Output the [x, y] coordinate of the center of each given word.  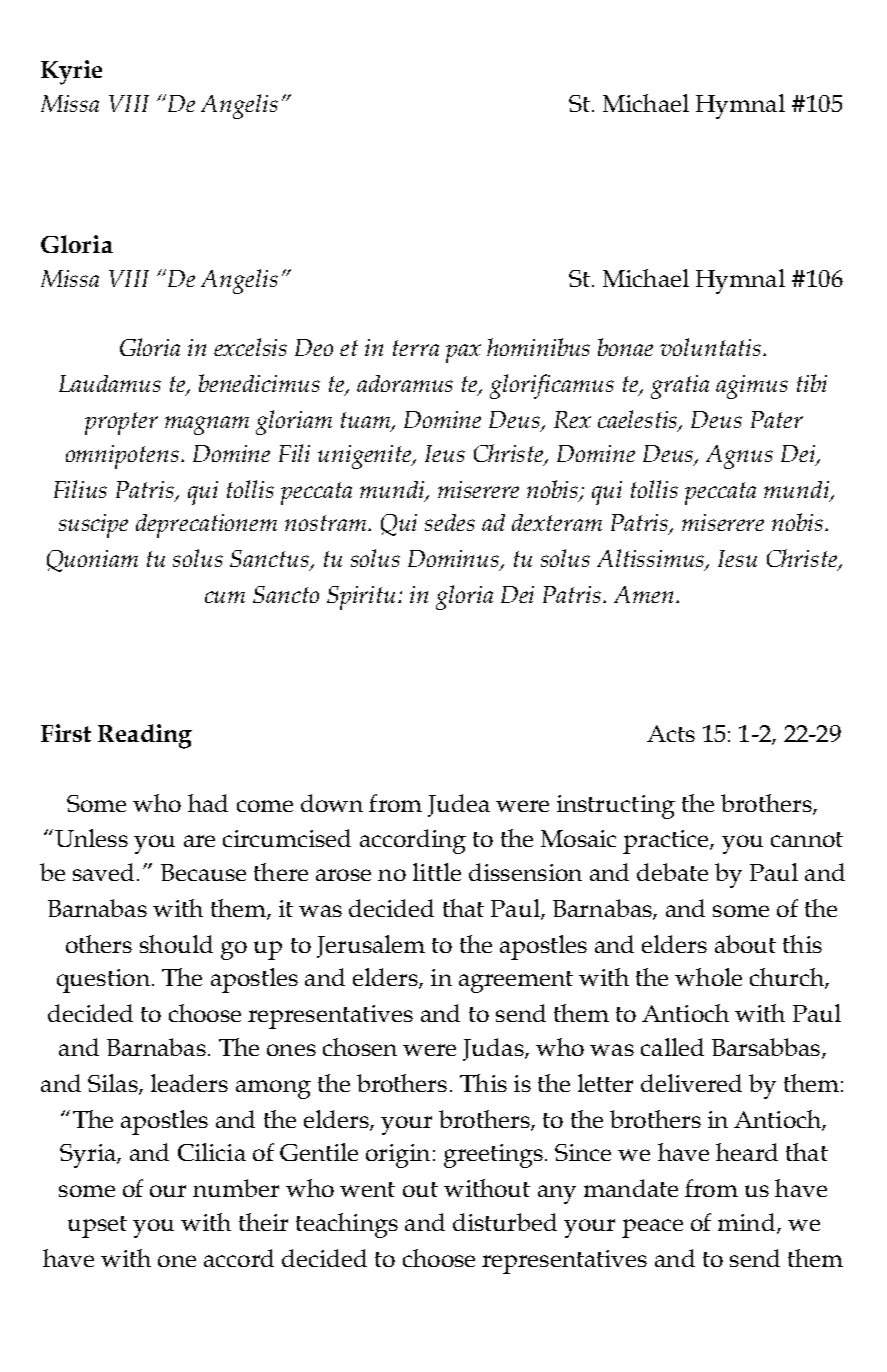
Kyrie [71, 72]
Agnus [739, 457]
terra [416, 348]
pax [463, 353]
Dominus [455, 560]
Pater [777, 419]
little [437, 872]
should [176, 944]
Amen [643, 594]
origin [398, 1156]
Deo [314, 347]
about [745, 944]
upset [97, 1227]
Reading [145, 736]
